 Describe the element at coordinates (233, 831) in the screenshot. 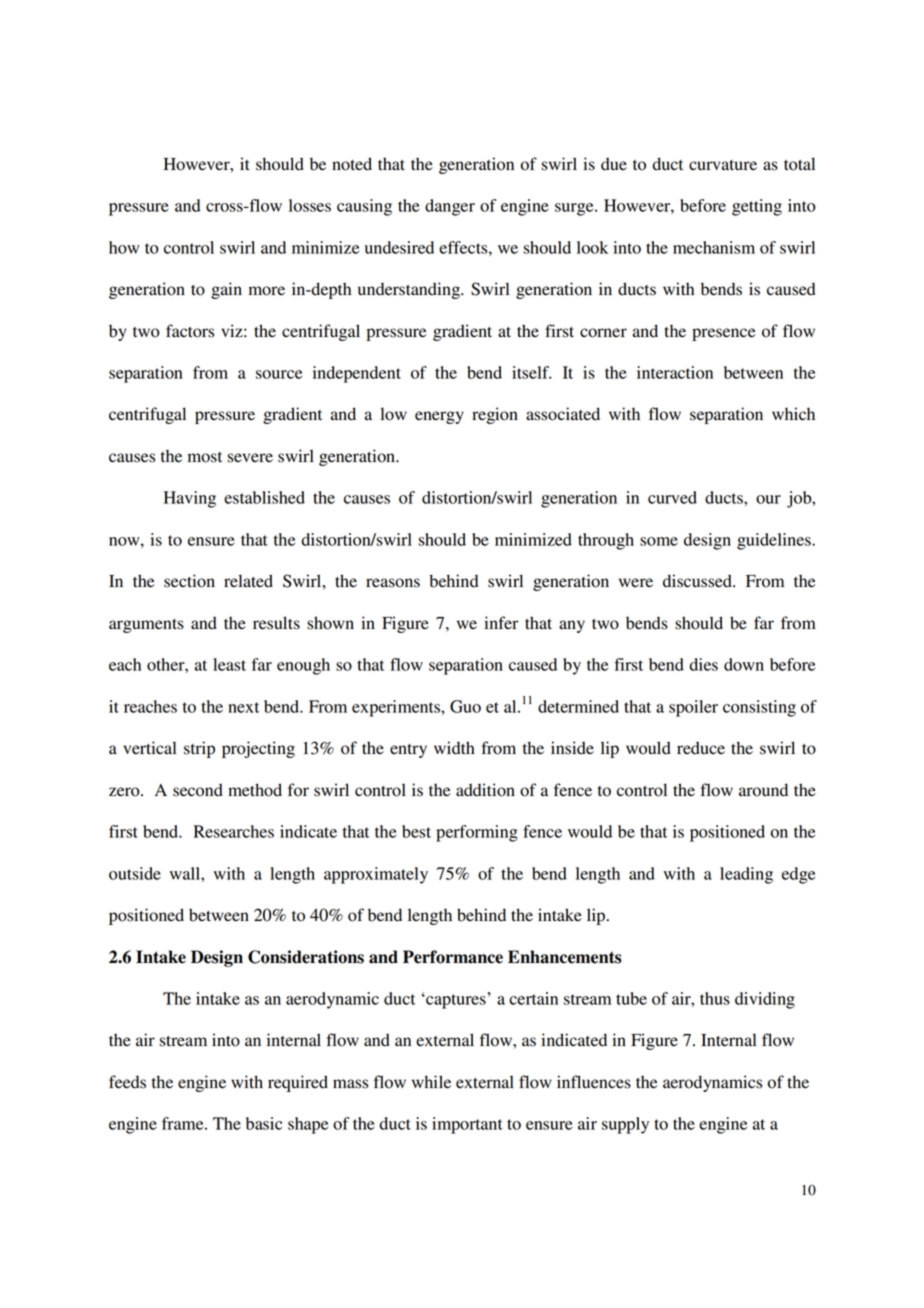

I see `Researches` at that location.
